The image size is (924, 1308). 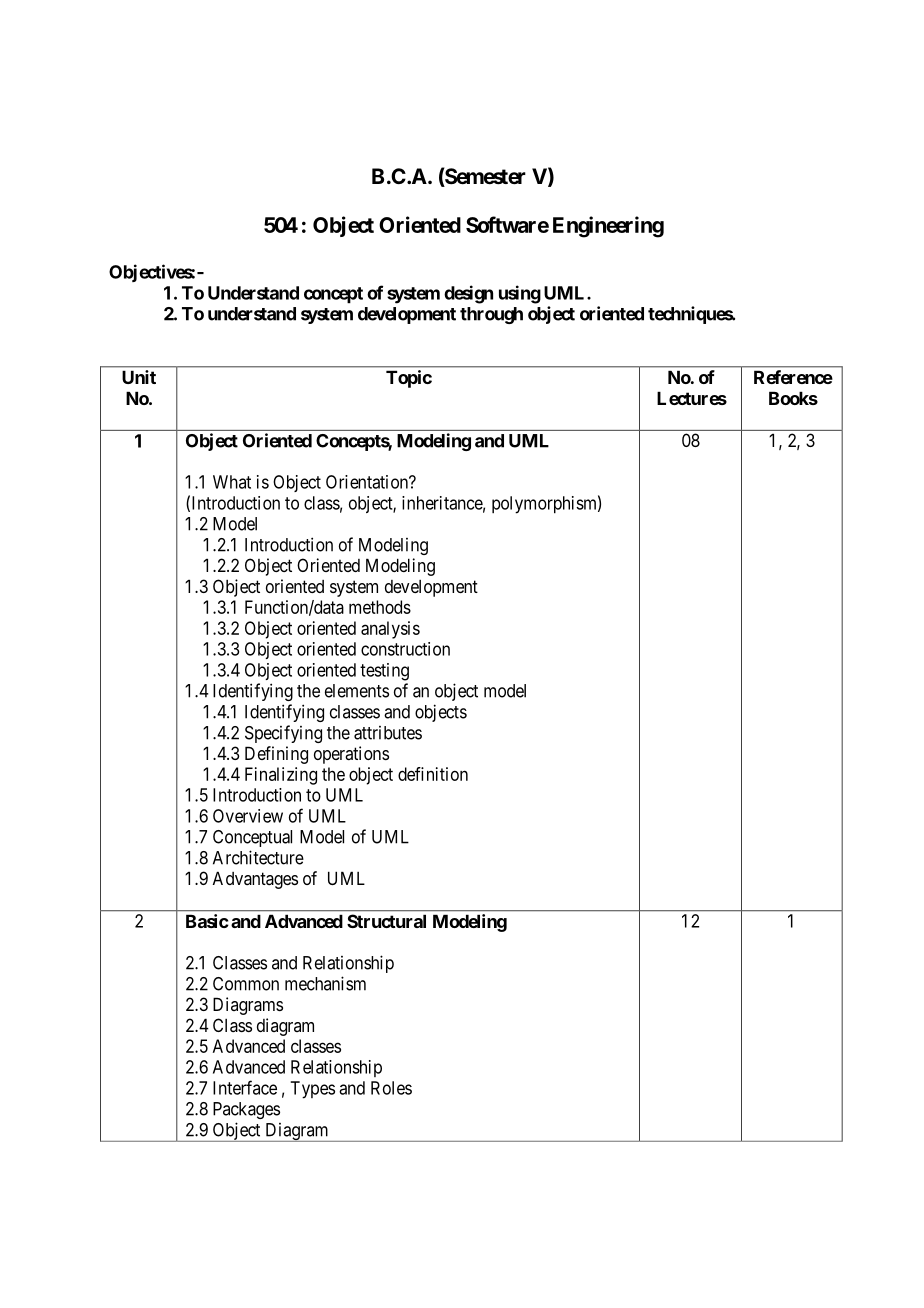 I want to click on through, so click(x=491, y=315).
